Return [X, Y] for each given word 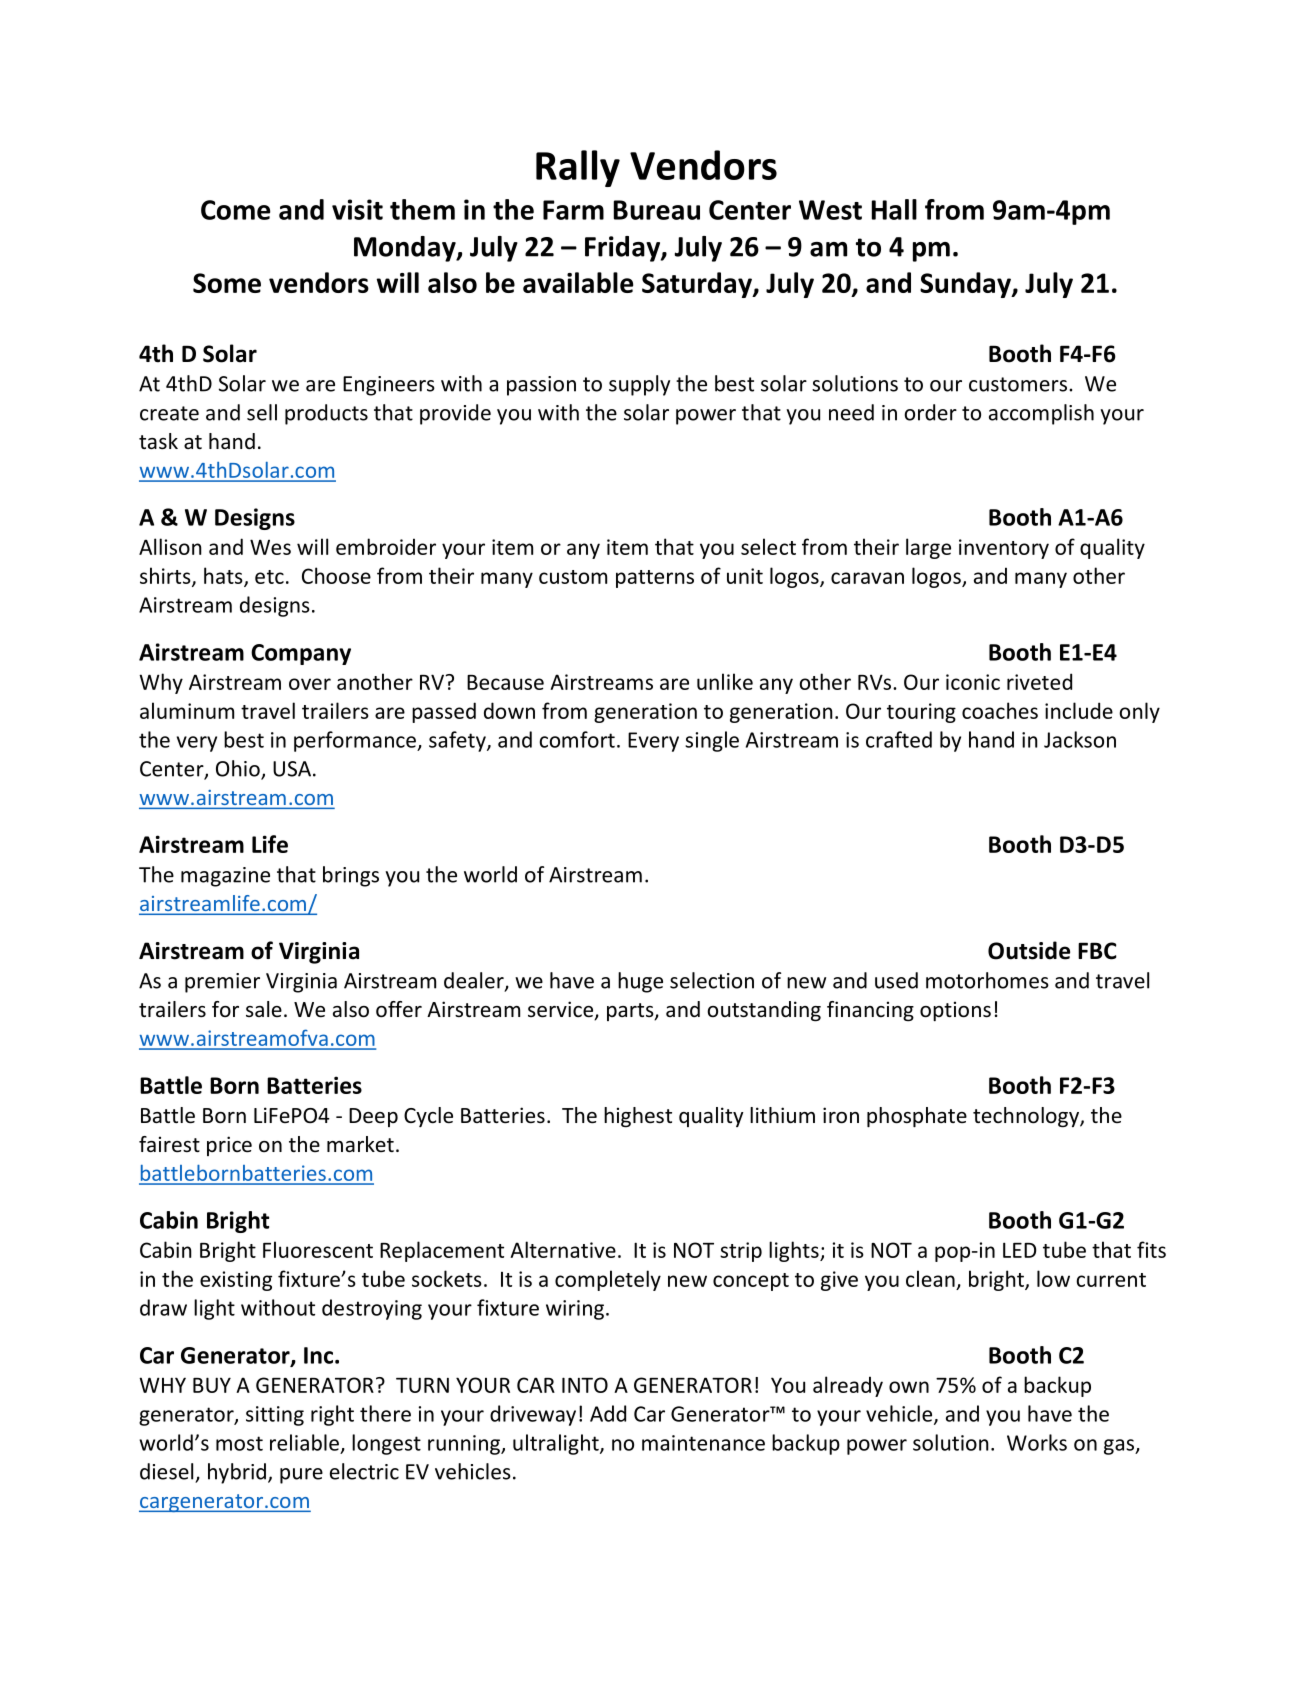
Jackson [1080, 739]
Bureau [657, 210]
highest [638, 1117]
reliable [304, 1442]
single [712, 741]
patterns [655, 579]
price [229, 1146]
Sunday [966, 285]
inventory [1004, 549]
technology [1027, 1117]
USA [292, 769]
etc [269, 577]
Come [235, 210]
